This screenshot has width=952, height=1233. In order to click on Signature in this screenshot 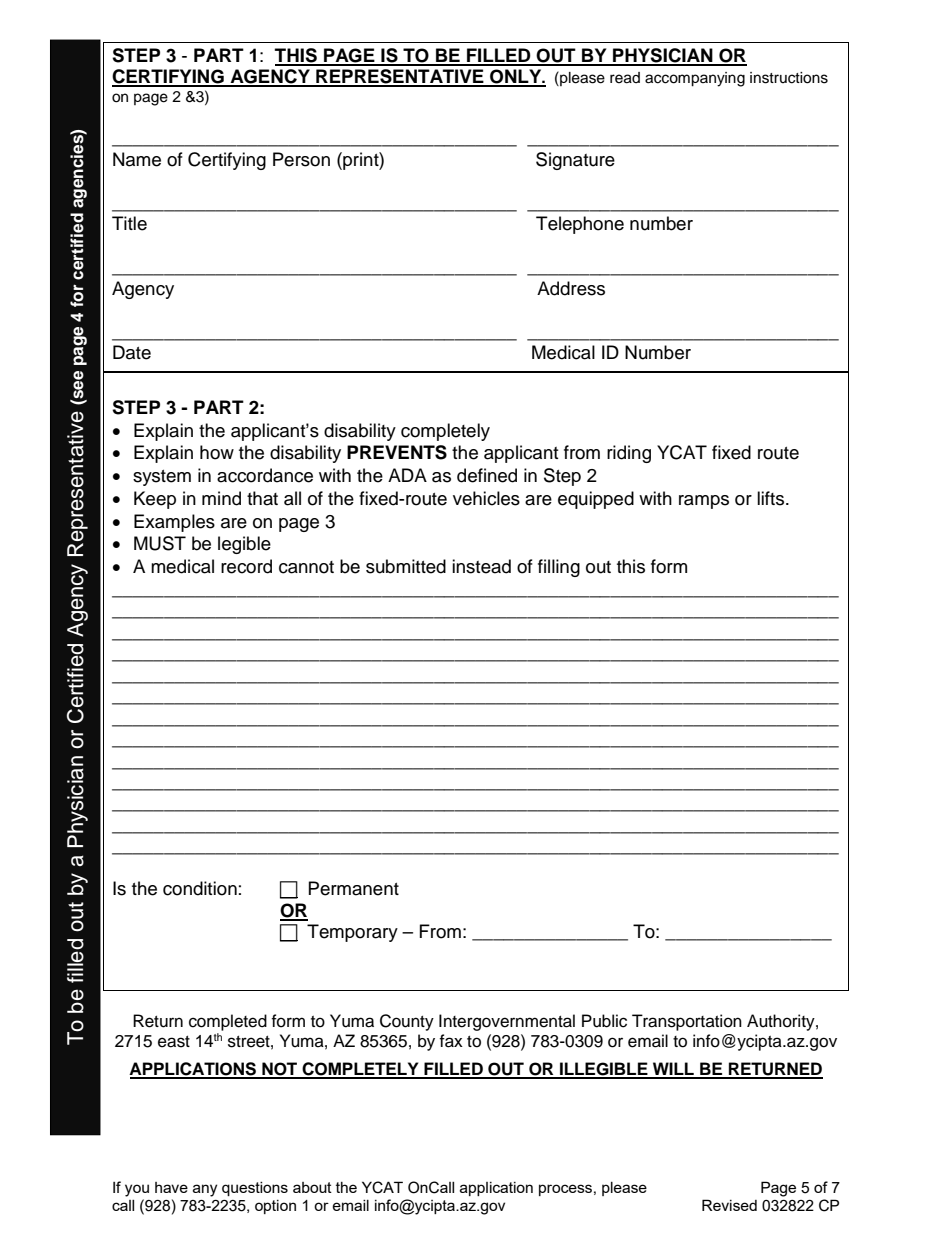, I will do `click(575, 161)`.
